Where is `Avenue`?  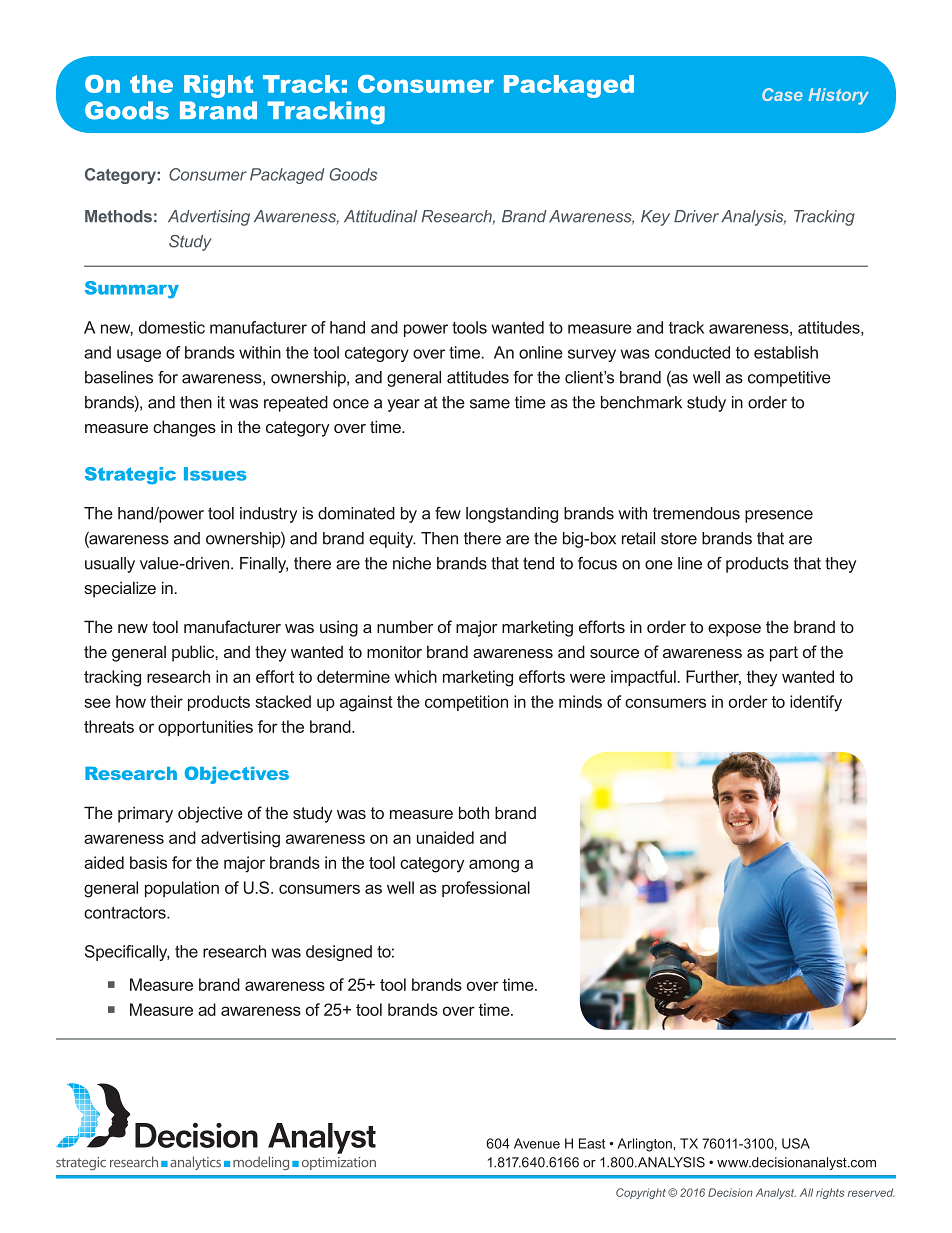
Avenue is located at coordinates (537, 1143).
